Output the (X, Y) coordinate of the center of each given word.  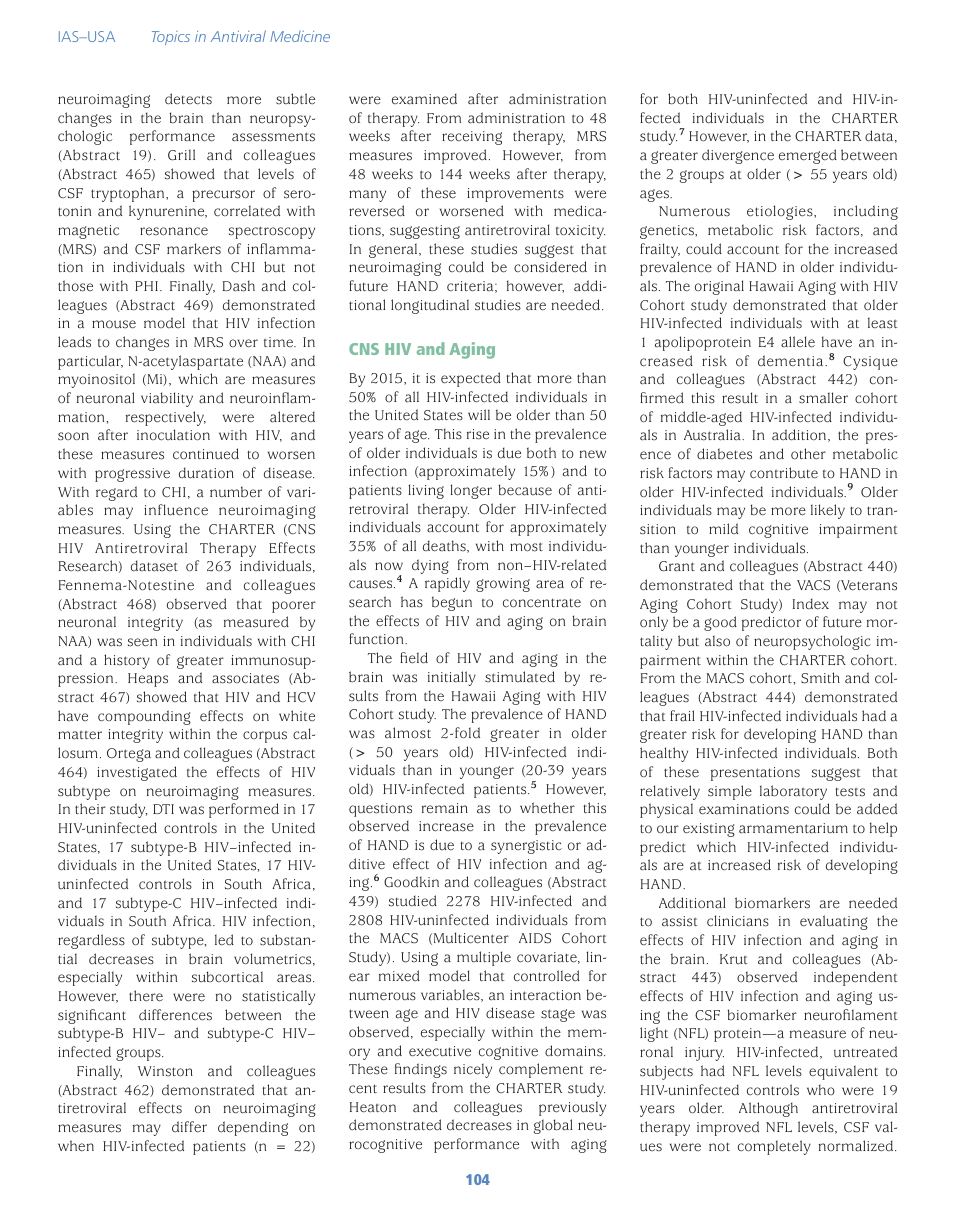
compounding (144, 717)
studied (413, 901)
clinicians (738, 921)
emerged (808, 156)
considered (550, 267)
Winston (165, 1071)
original (719, 287)
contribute (784, 473)
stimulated (520, 677)
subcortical (227, 977)
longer (471, 491)
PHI (146, 286)
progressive (132, 475)
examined (424, 99)
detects (188, 99)
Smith (820, 678)
